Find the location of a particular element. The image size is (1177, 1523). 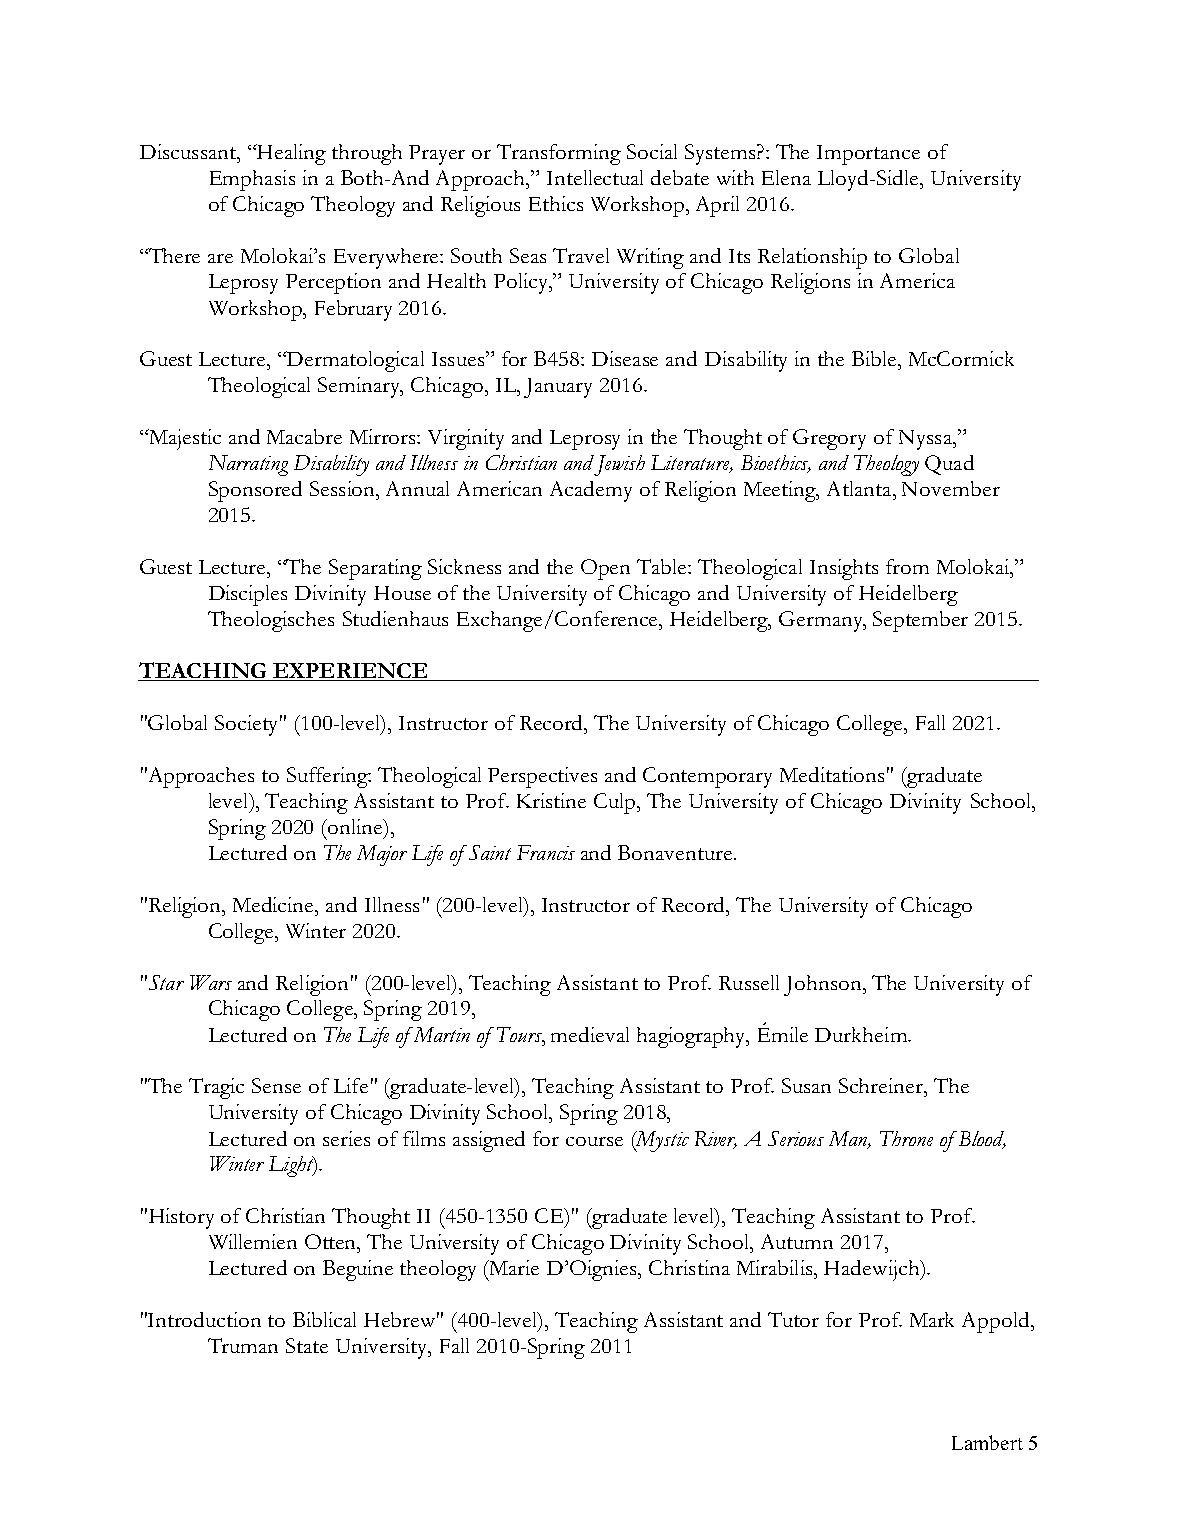

Meditations is located at coordinates (832, 774).
